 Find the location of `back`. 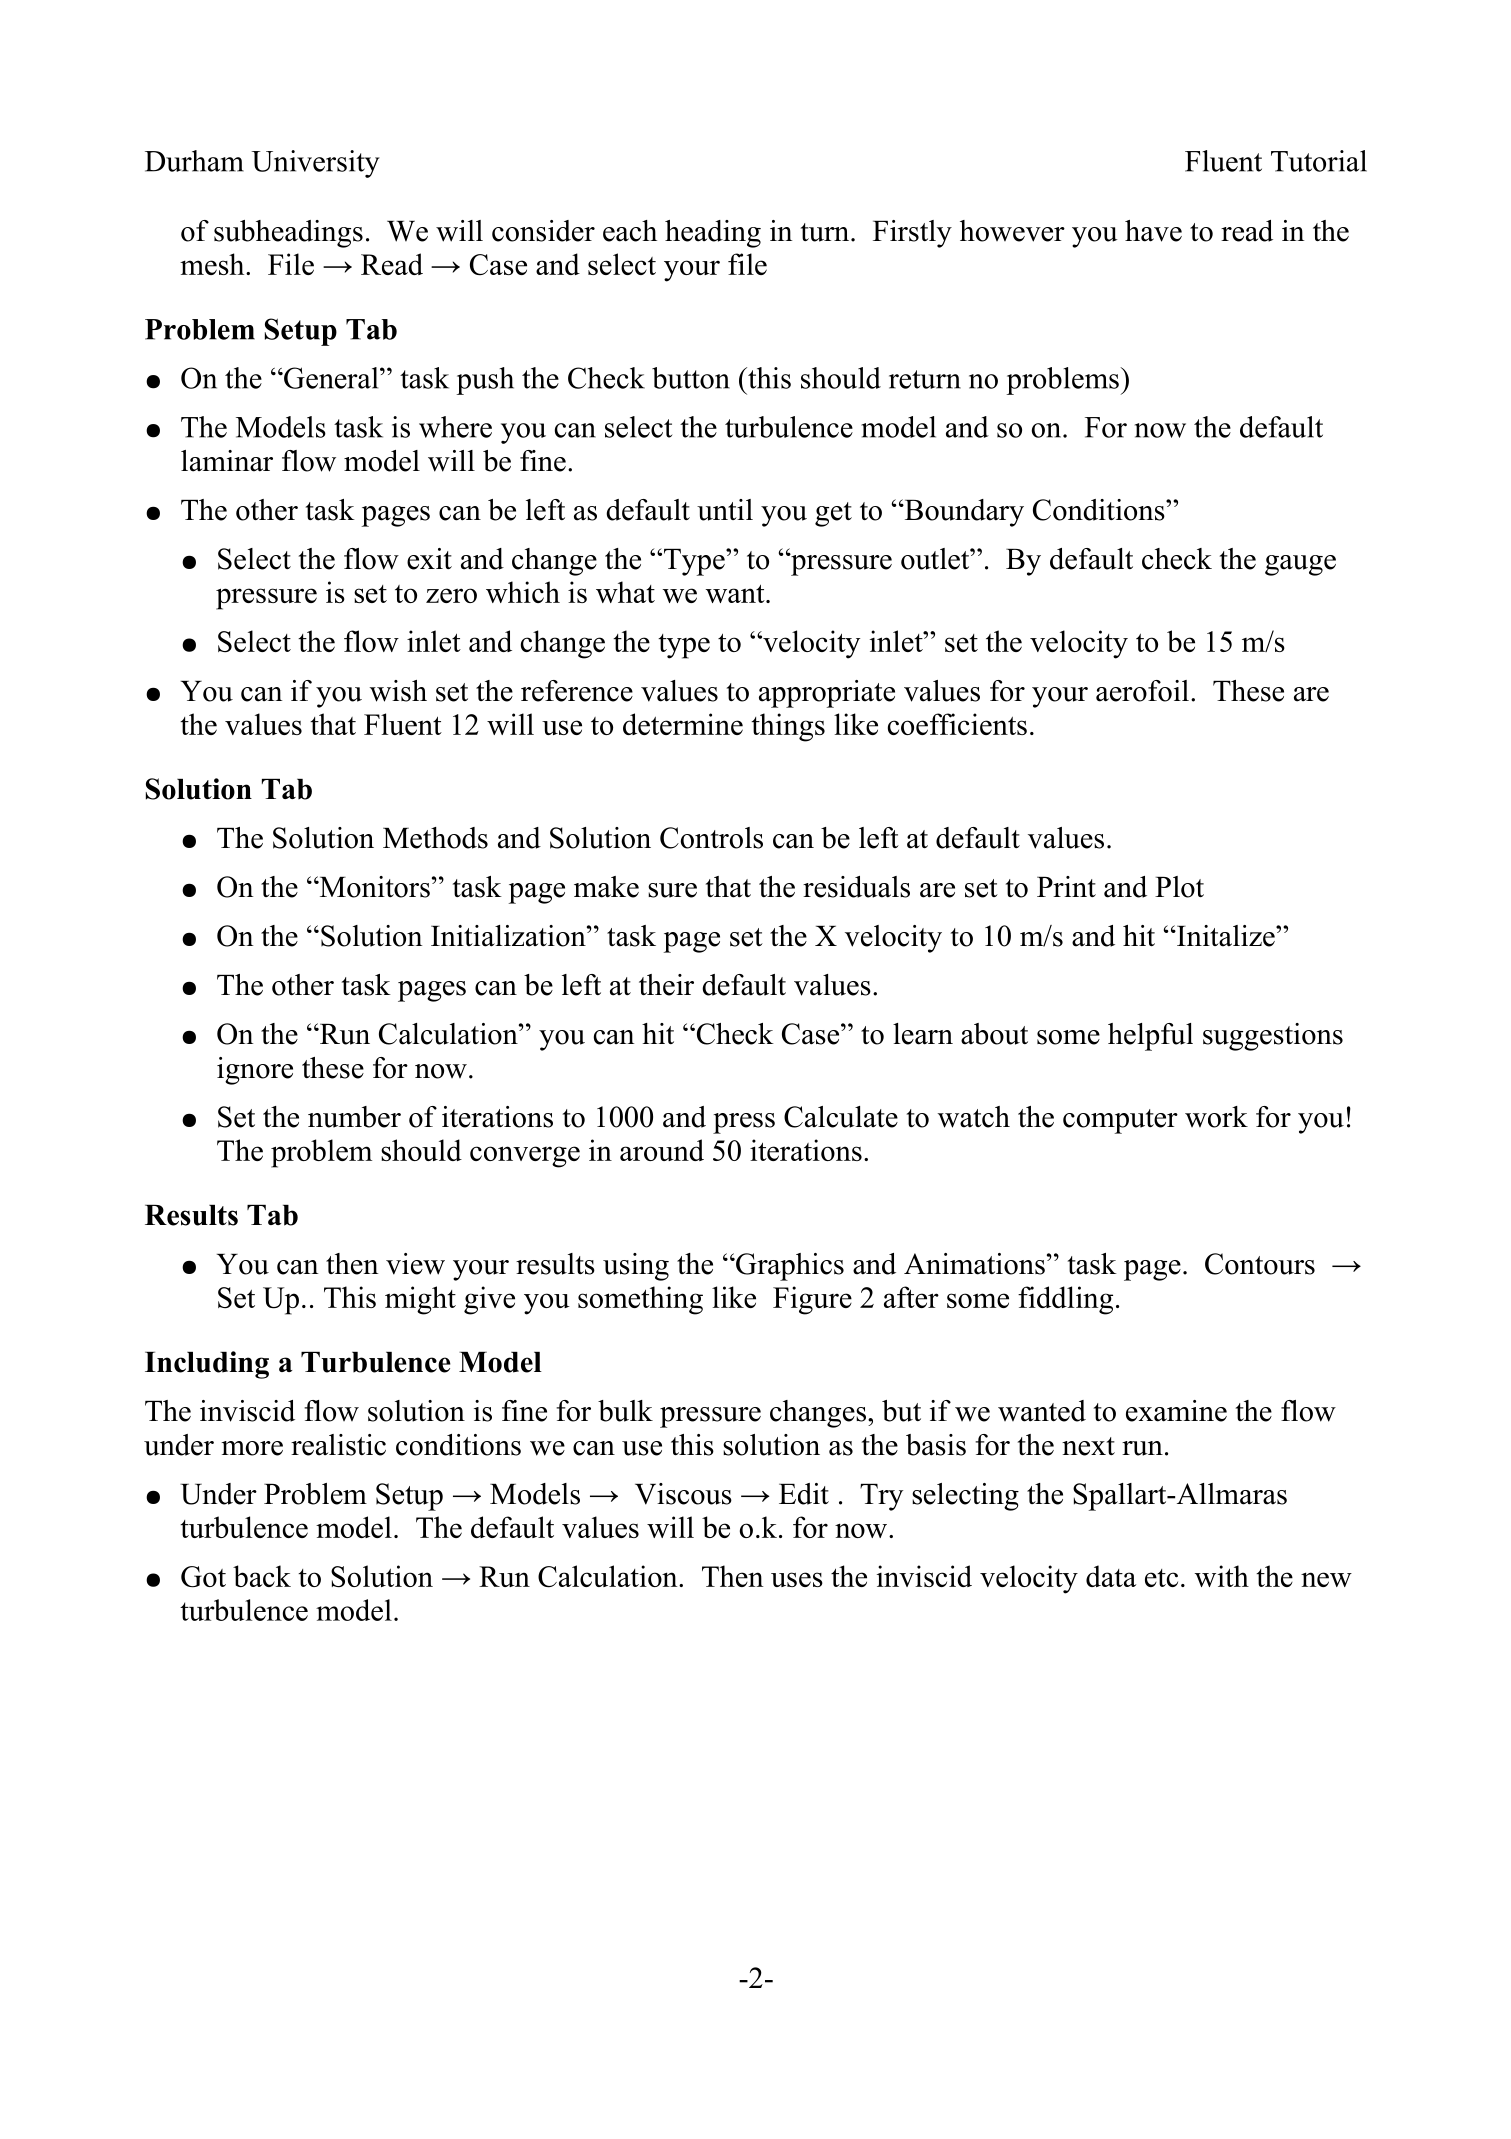

back is located at coordinates (262, 1576).
